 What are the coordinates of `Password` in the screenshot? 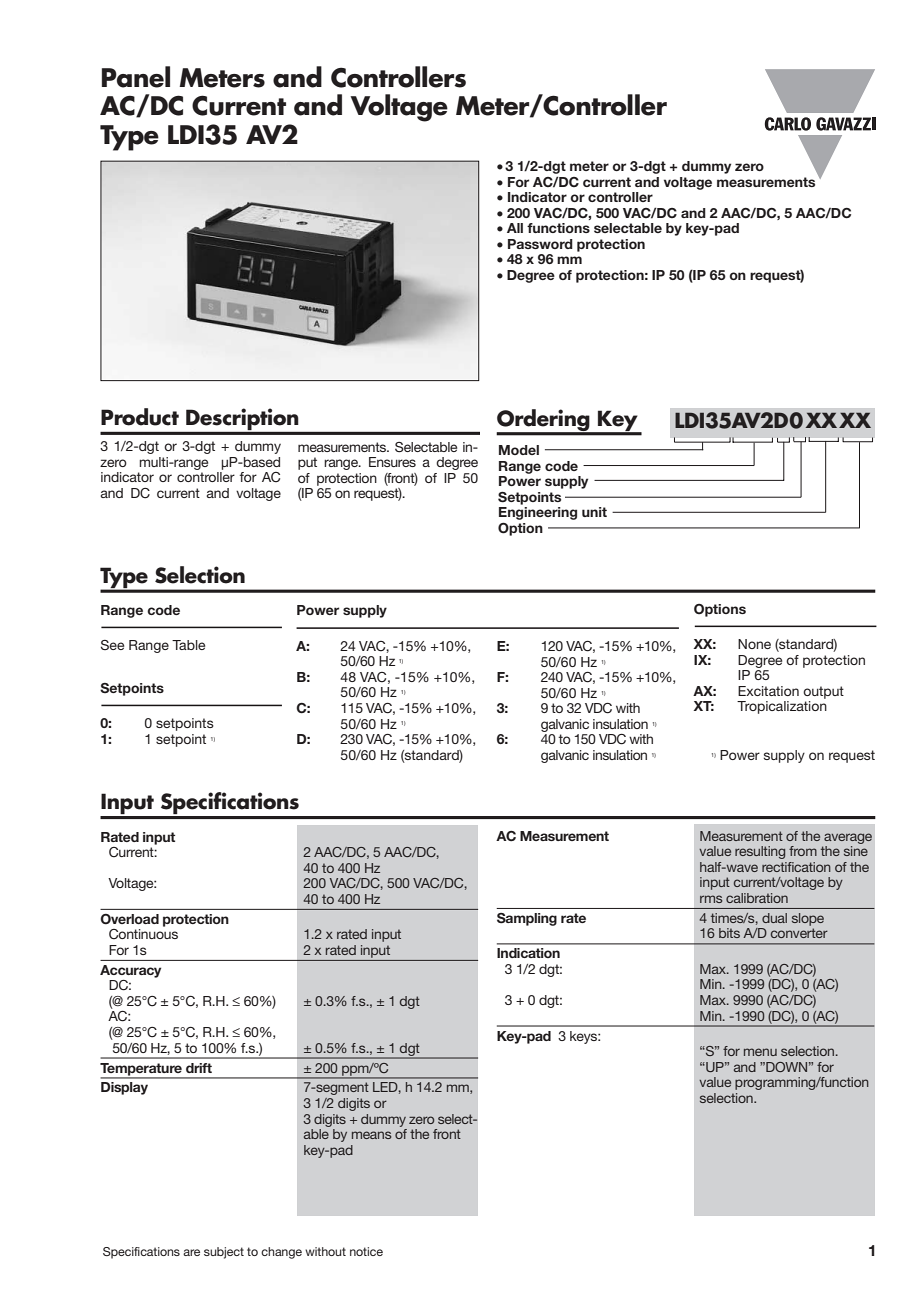 It's located at (540, 244).
